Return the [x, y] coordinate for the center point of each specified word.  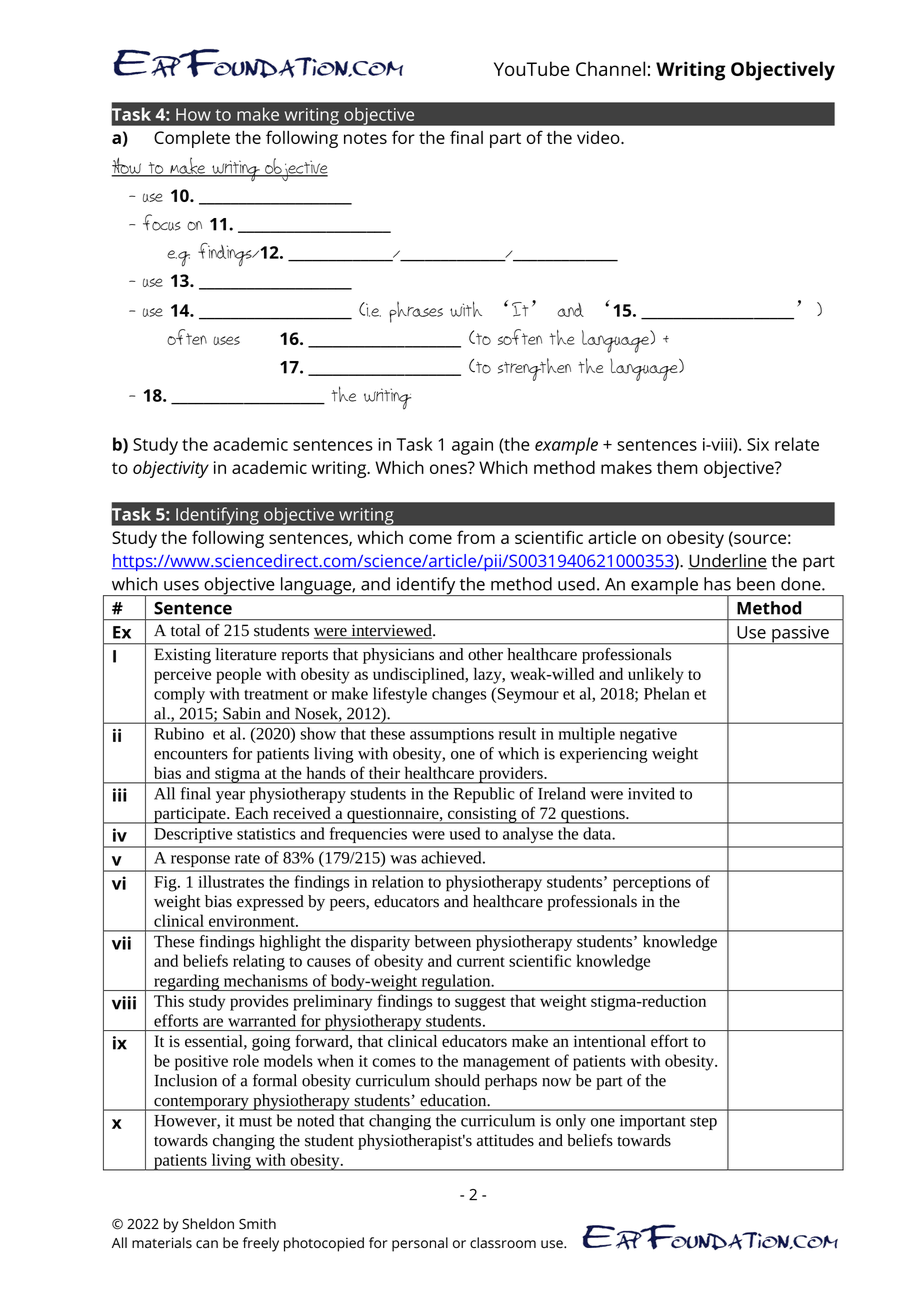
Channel [610, 68]
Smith [257, 1223]
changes [459, 695]
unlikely [656, 675]
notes [365, 138]
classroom [503, 1243]
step [703, 1123]
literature [246, 654]
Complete [192, 139]
